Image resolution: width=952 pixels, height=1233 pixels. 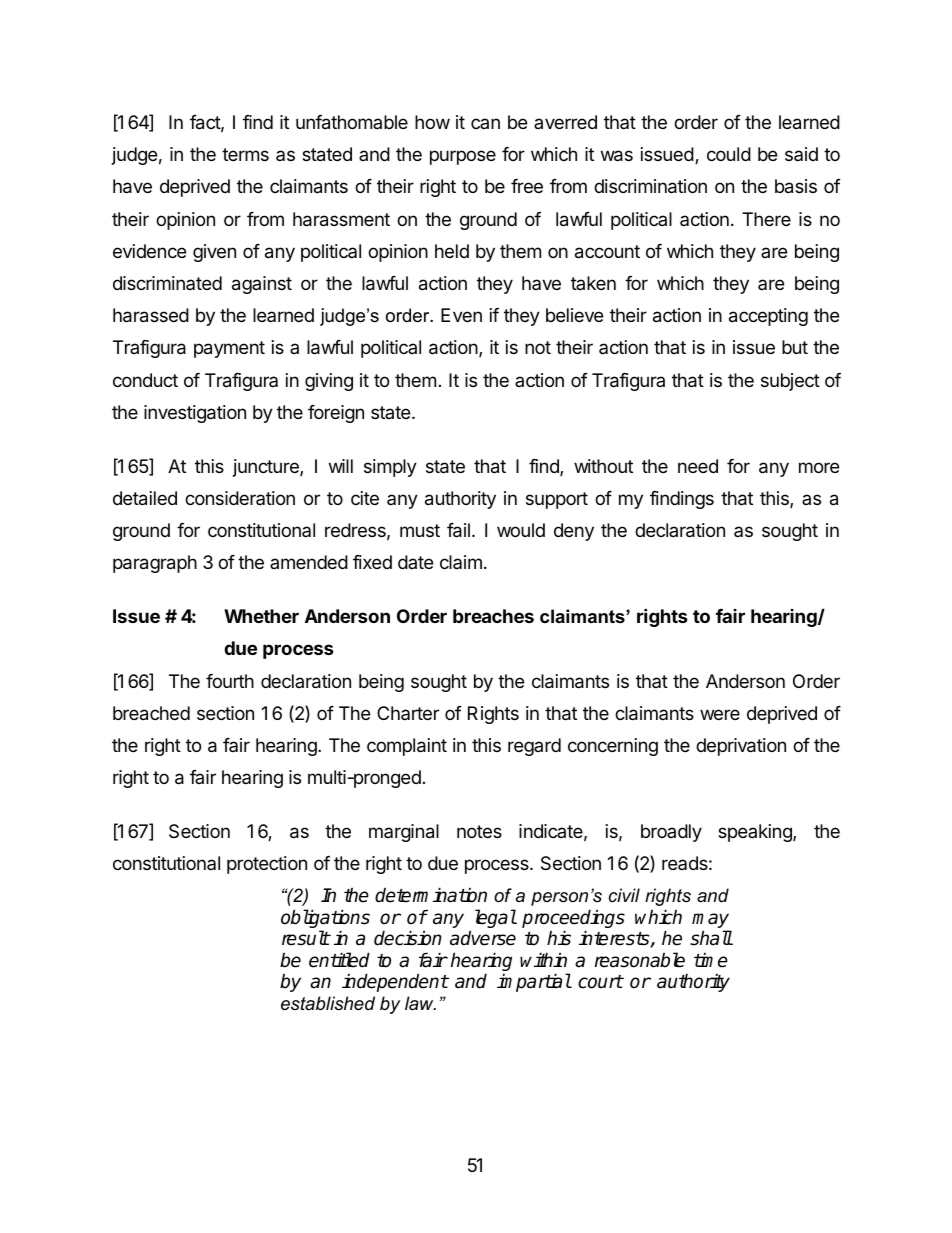 I want to click on were, so click(x=720, y=714).
